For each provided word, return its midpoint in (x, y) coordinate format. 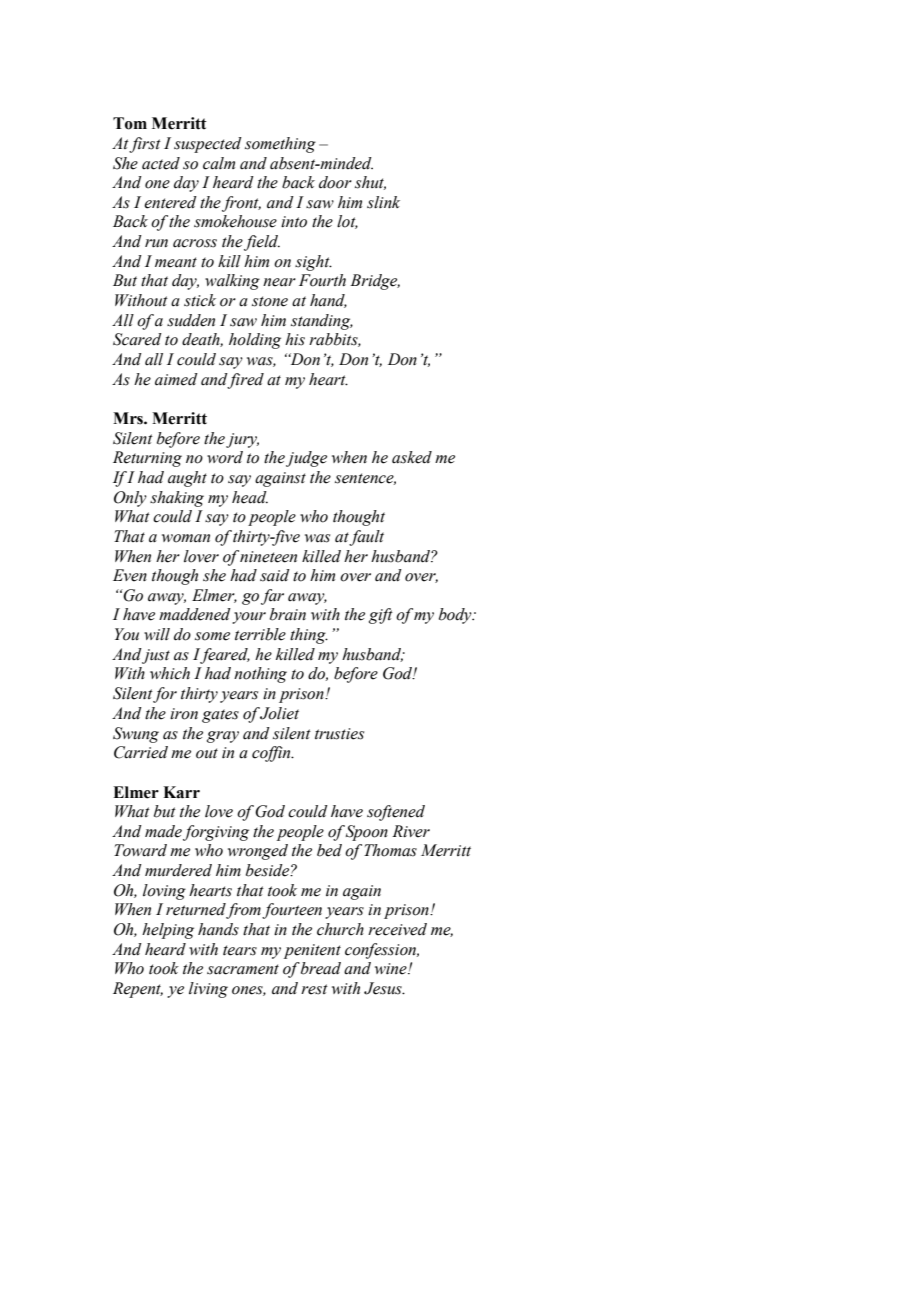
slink (383, 202)
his (295, 339)
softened (396, 813)
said (275, 575)
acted (161, 163)
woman (186, 538)
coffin (272, 754)
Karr (181, 792)
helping (168, 931)
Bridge (375, 282)
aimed (176, 379)
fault (366, 538)
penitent (312, 951)
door (335, 182)
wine (392, 969)
